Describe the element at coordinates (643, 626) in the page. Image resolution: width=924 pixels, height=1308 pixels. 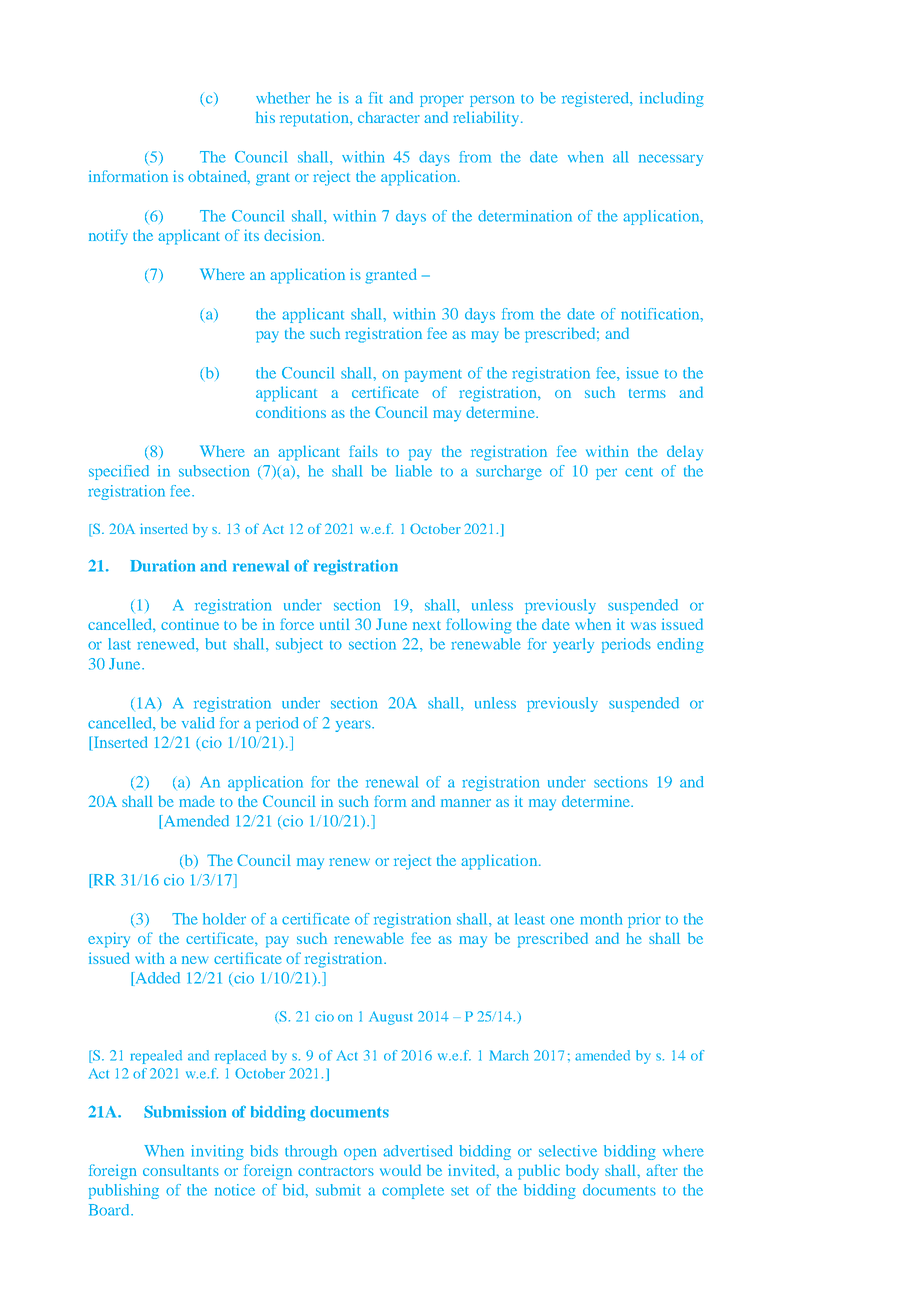
I see `was` at that location.
